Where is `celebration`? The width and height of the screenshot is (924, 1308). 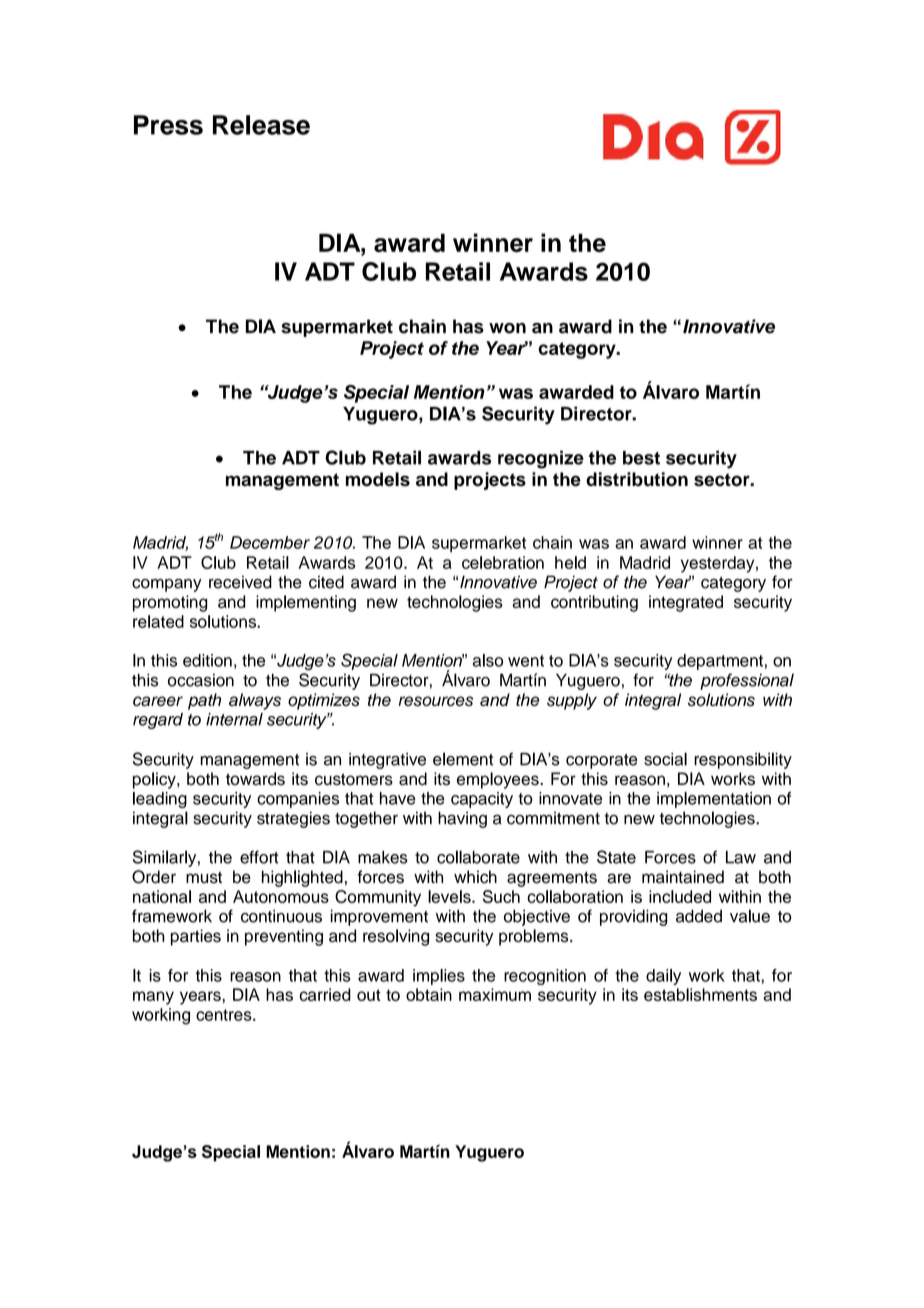
celebration is located at coordinates (503, 562).
